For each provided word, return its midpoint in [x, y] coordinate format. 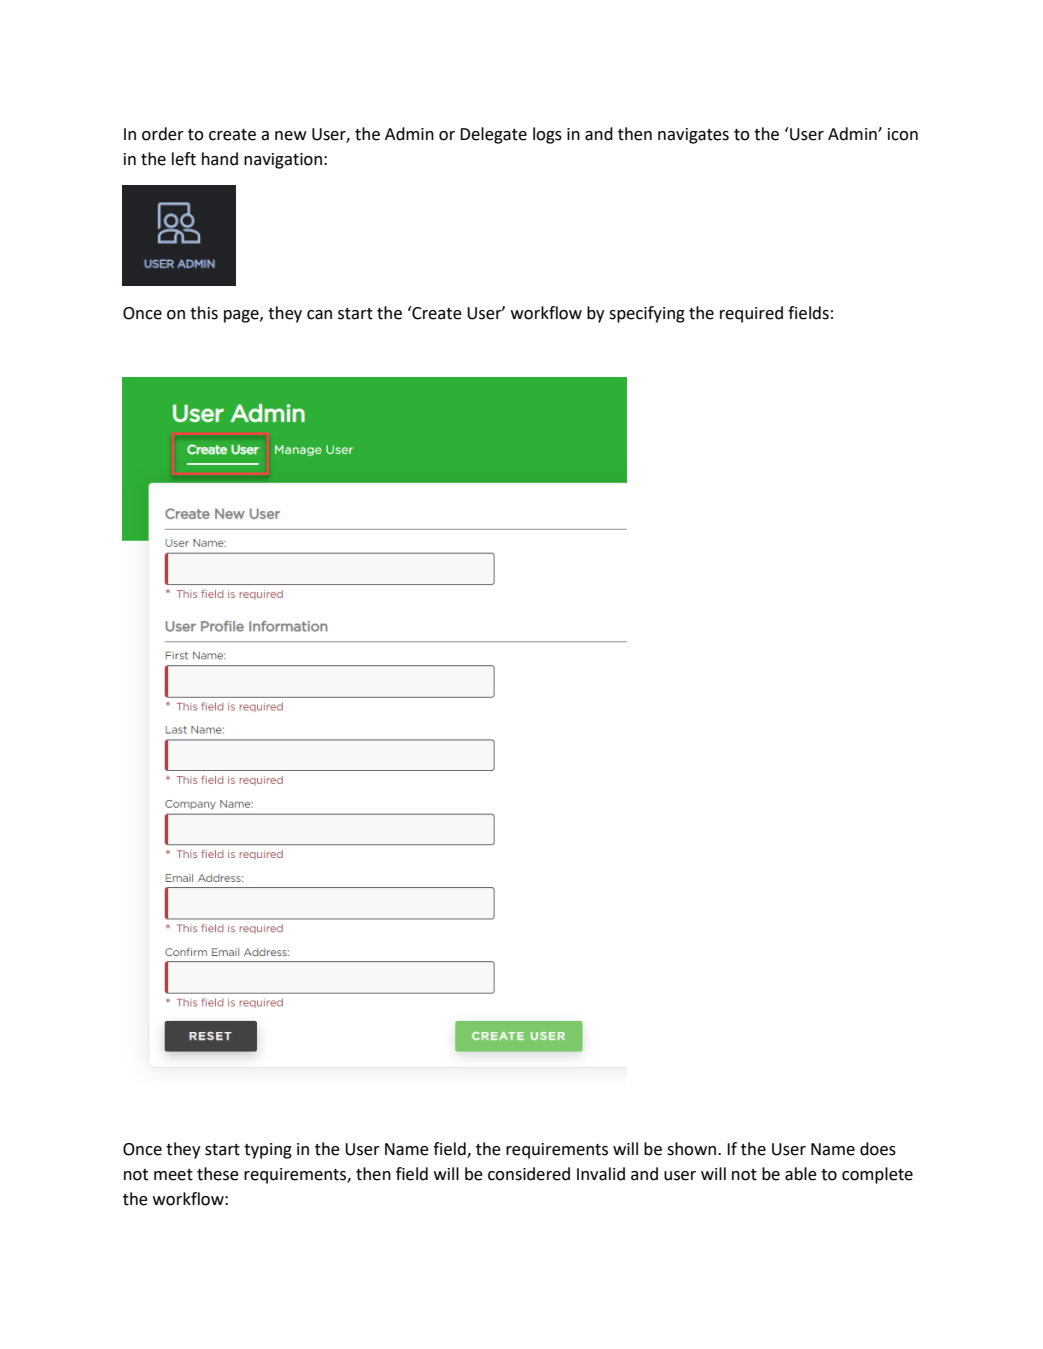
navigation [283, 161]
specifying [647, 314]
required [751, 314]
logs [547, 135]
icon [903, 134]
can [319, 315]
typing [268, 1151]
